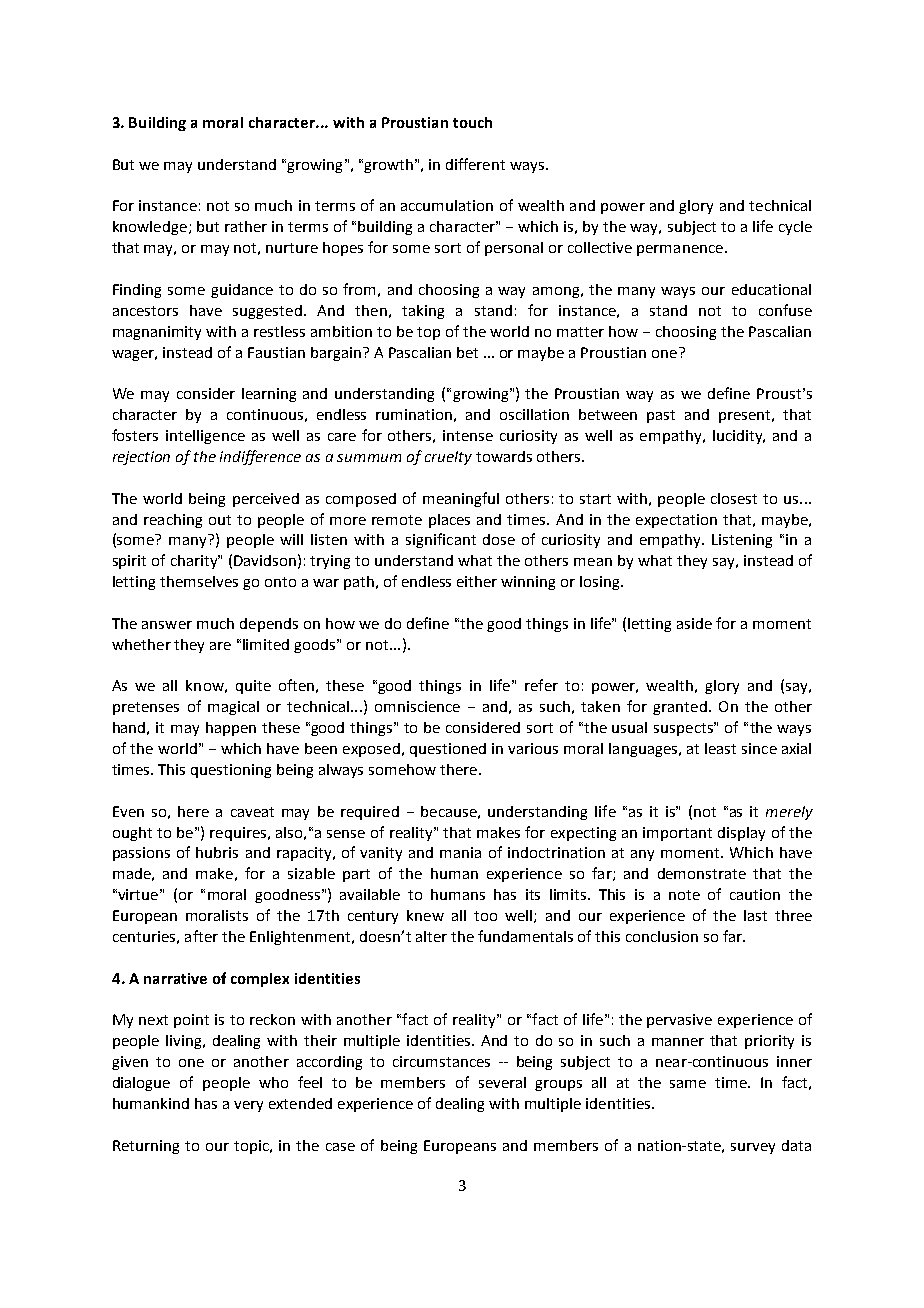 The height and width of the image is (1308, 924). Describe the element at coordinates (734, 498) in the image. I see `closest` at that location.
